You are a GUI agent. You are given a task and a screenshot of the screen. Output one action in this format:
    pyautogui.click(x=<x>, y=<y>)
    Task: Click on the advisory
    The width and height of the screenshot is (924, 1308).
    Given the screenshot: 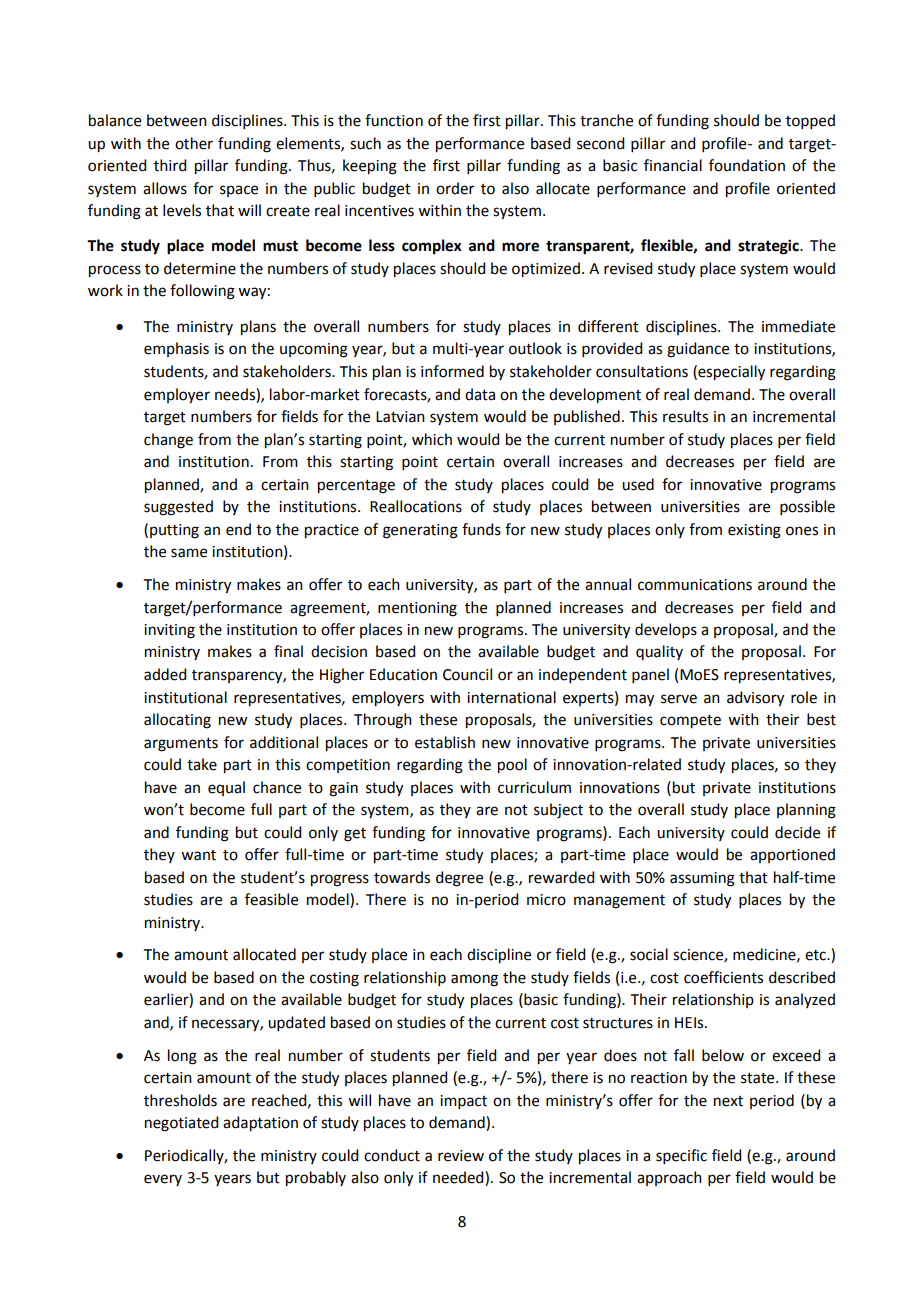 What is the action you would take?
    pyautogui.click(x=755, y=699)
